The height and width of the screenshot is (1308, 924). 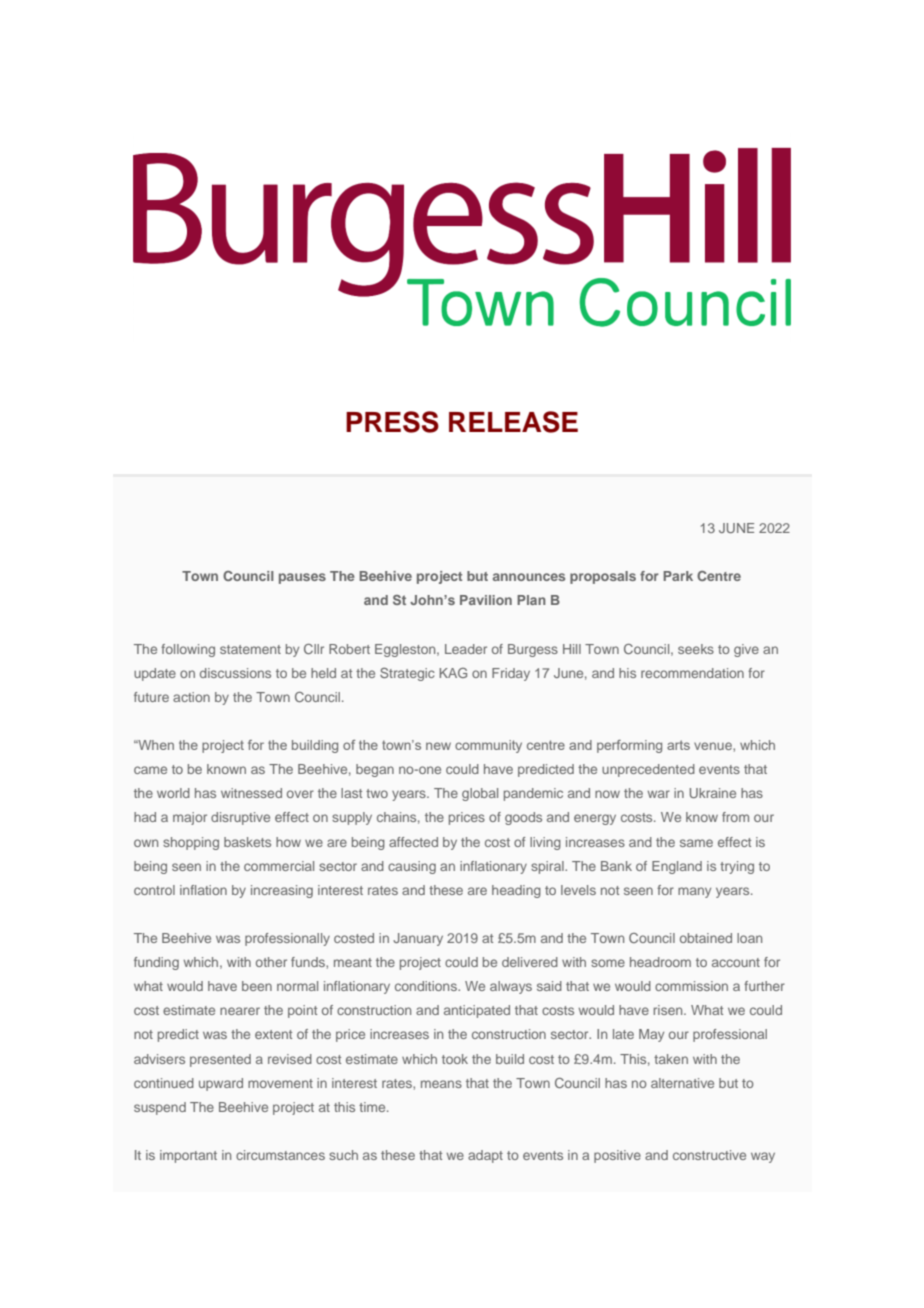 I want to click on RELEASE, so click(x=513, y=422).
